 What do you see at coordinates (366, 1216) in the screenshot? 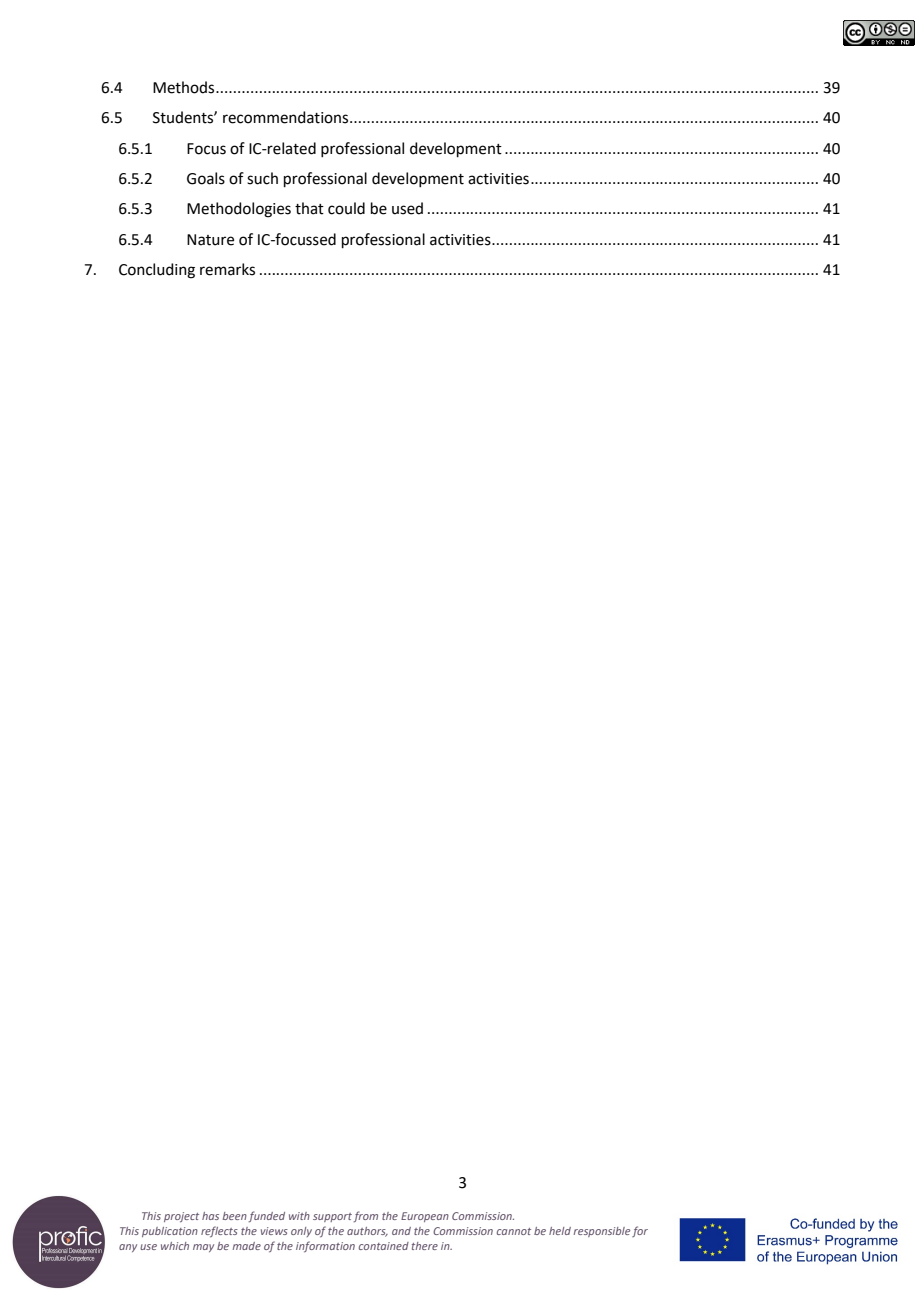
I see `from` at bounding box center [366, 1216].
